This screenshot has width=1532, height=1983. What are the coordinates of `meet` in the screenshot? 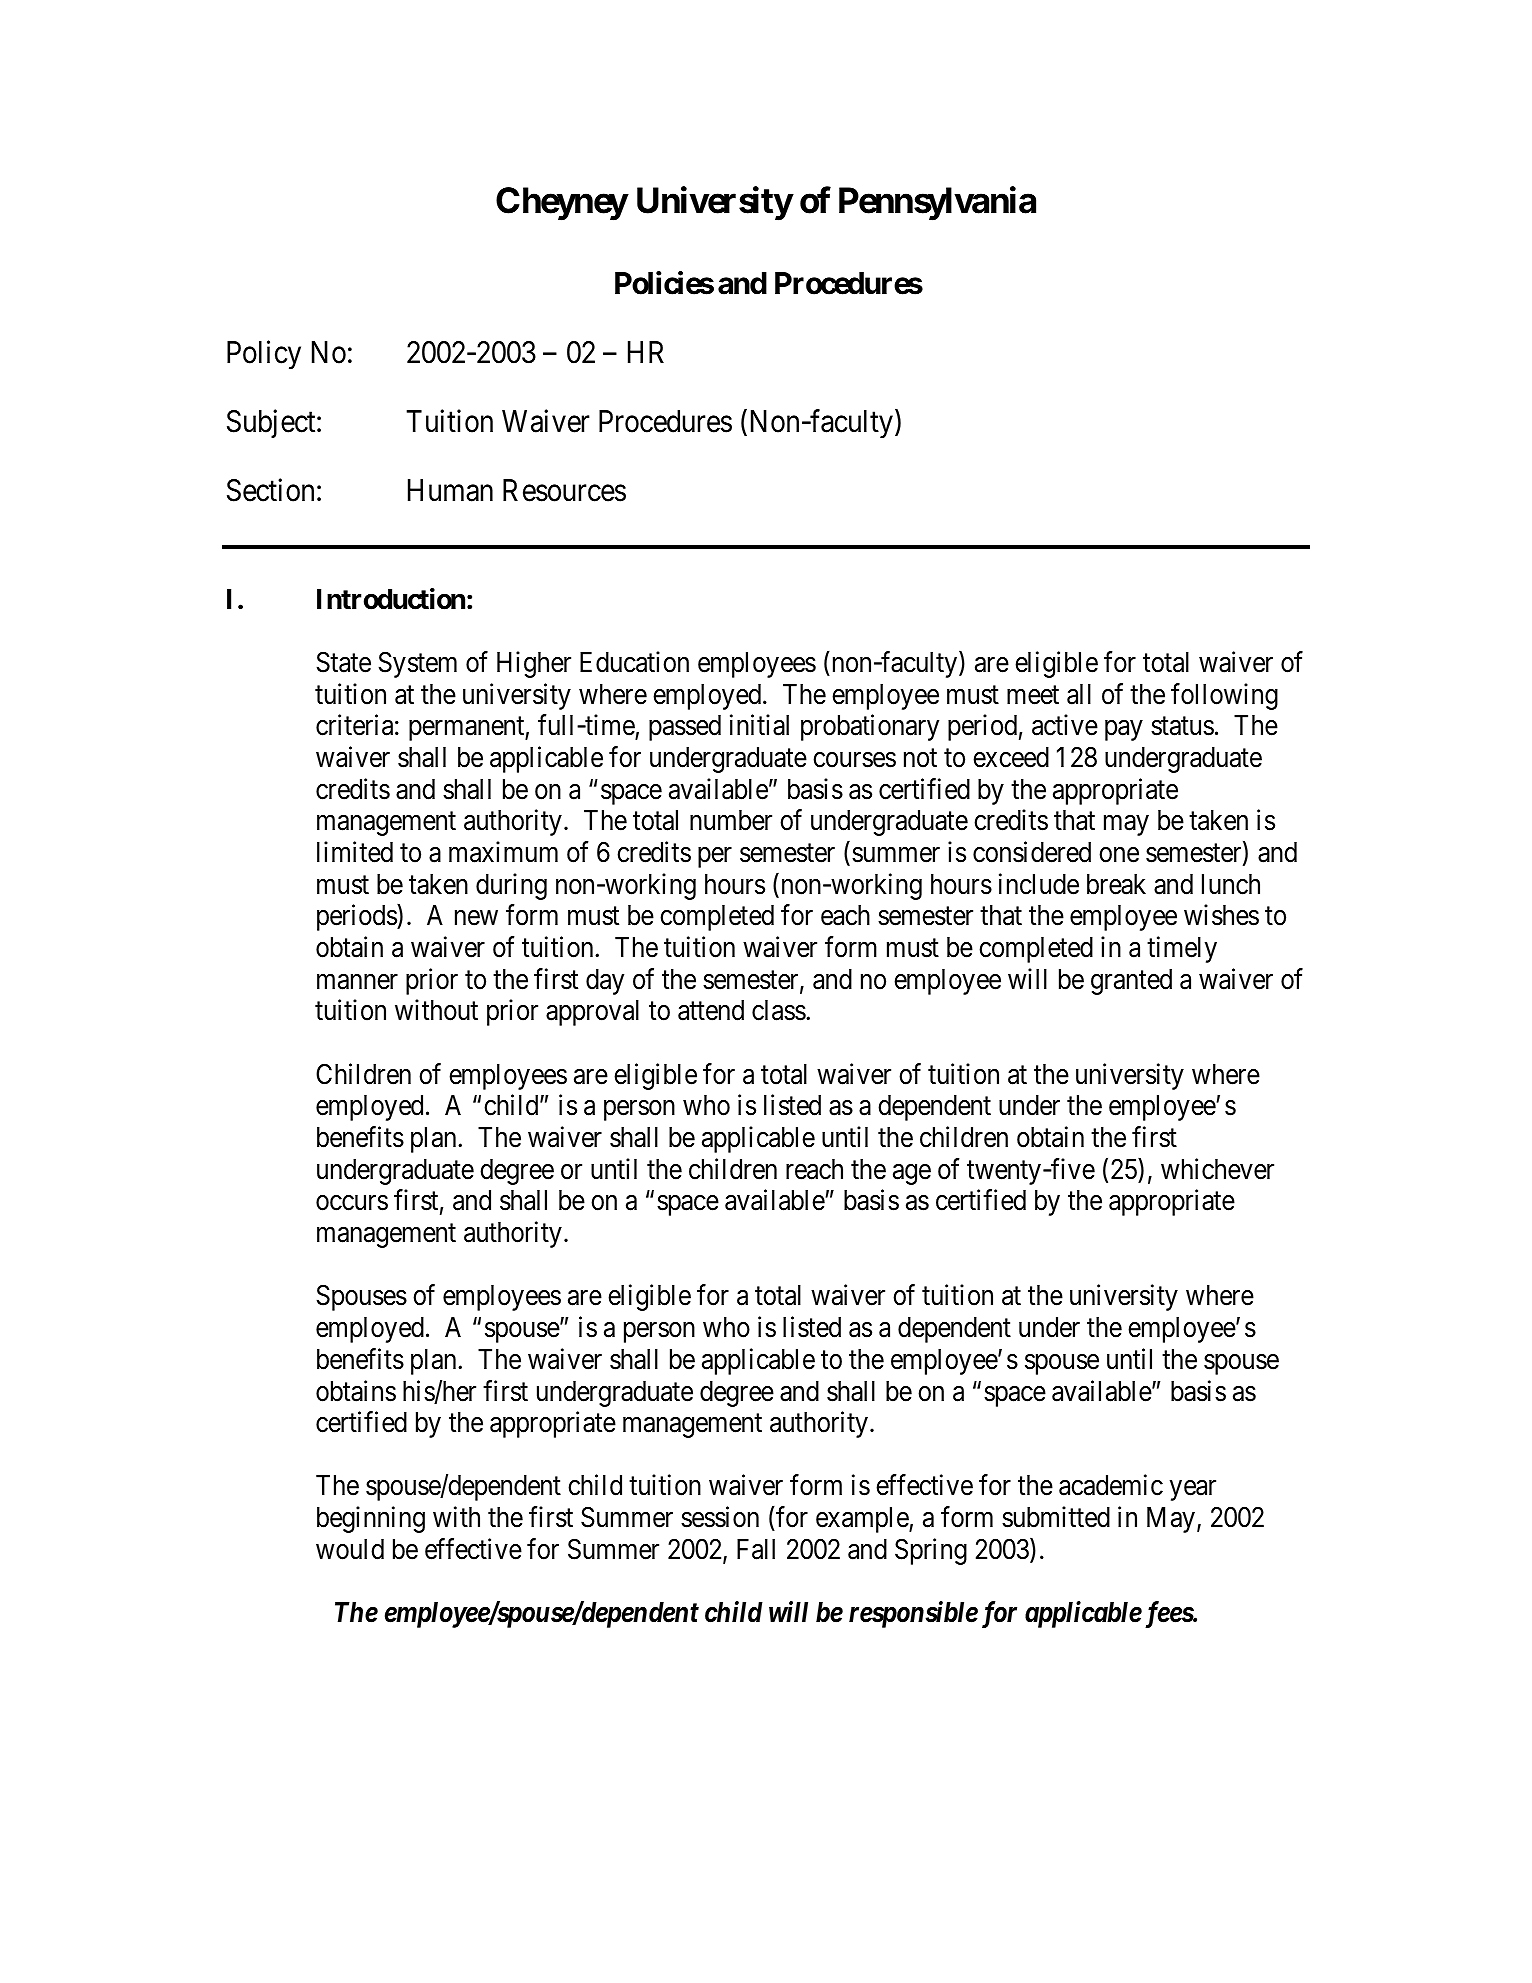 It's located at (1033, 695).
